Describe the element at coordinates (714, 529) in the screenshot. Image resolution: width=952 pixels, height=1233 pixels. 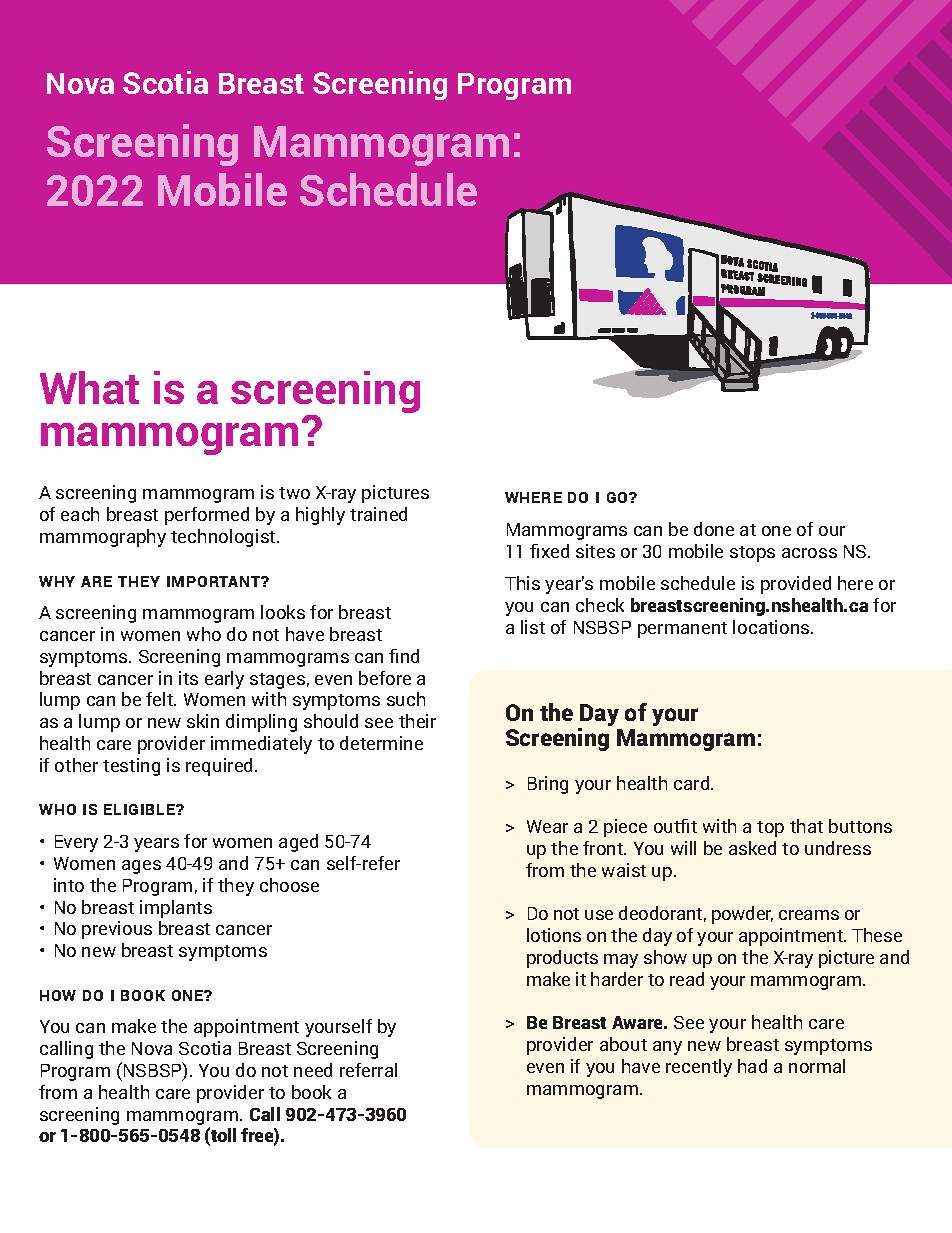
I see `done` at that location.
